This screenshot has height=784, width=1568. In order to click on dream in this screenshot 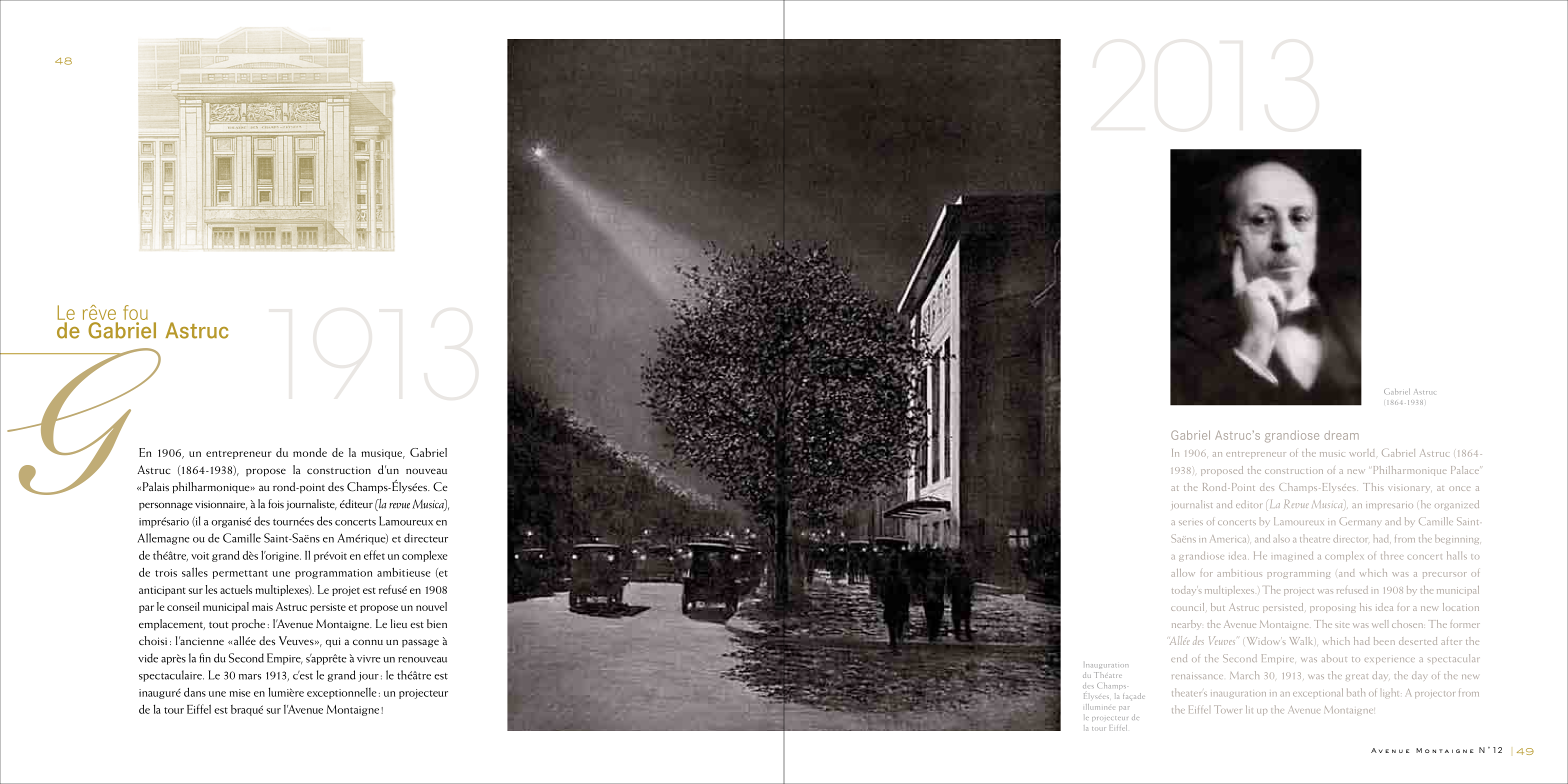, I will do `click(1341, 435)`.
